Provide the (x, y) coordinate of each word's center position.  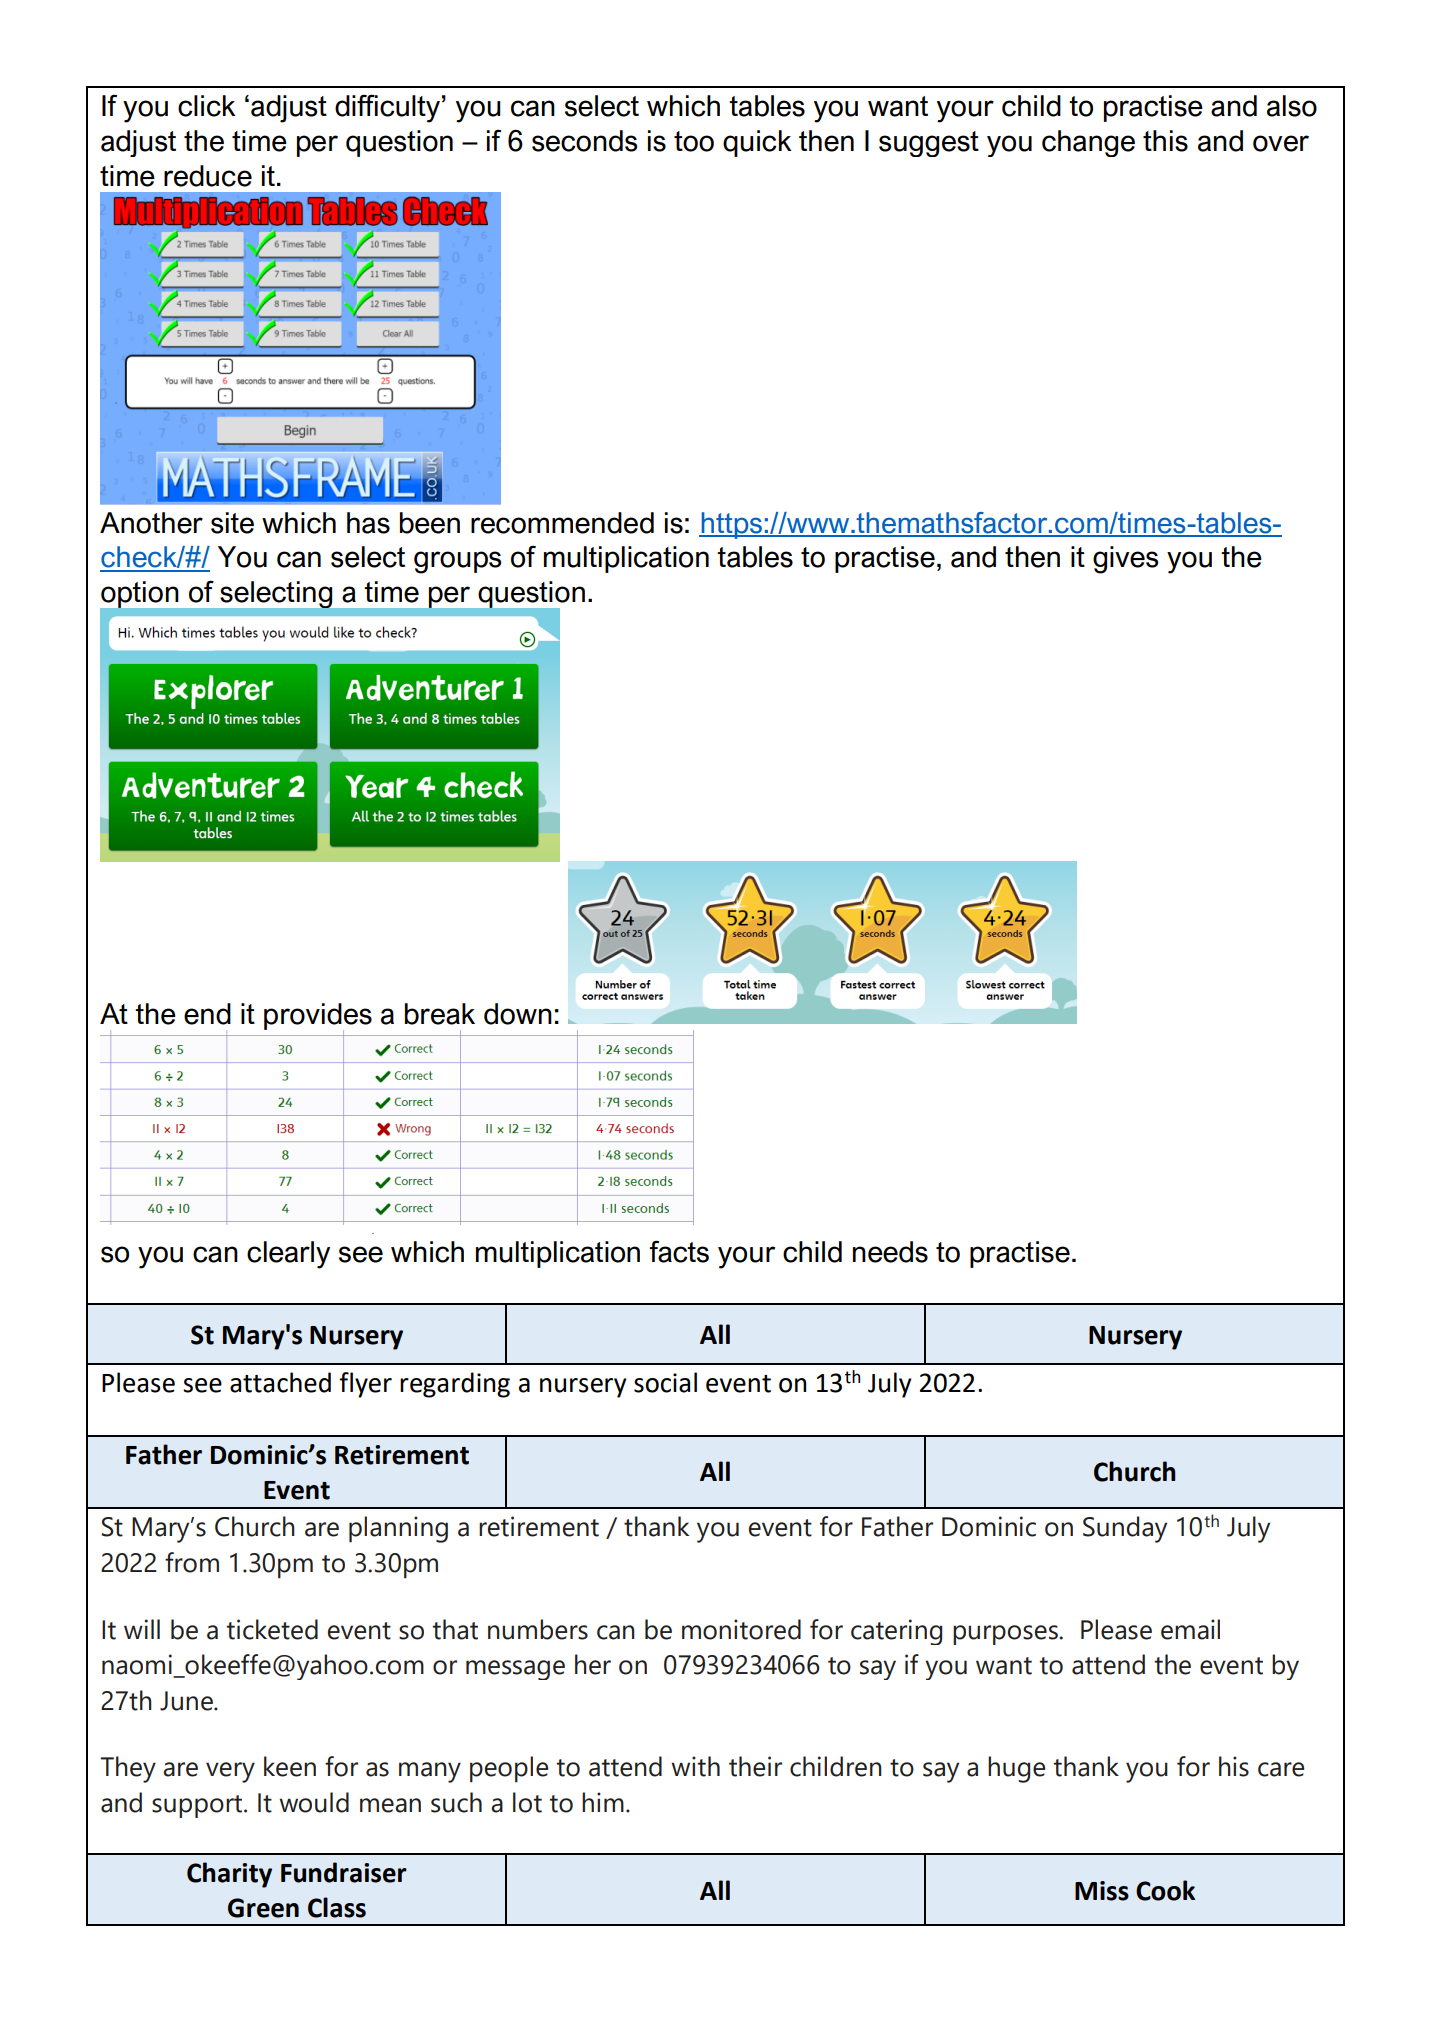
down (518, 1014)
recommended (562, 523)
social (665, 1382)
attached (280, 1382)
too (694, 141)
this (1165, 141)
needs (890, 1252)
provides (318, 1017)
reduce (208, 176)
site (232, 523)
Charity (229, 1875)
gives (1125, 560)
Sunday (1125, 1529)
